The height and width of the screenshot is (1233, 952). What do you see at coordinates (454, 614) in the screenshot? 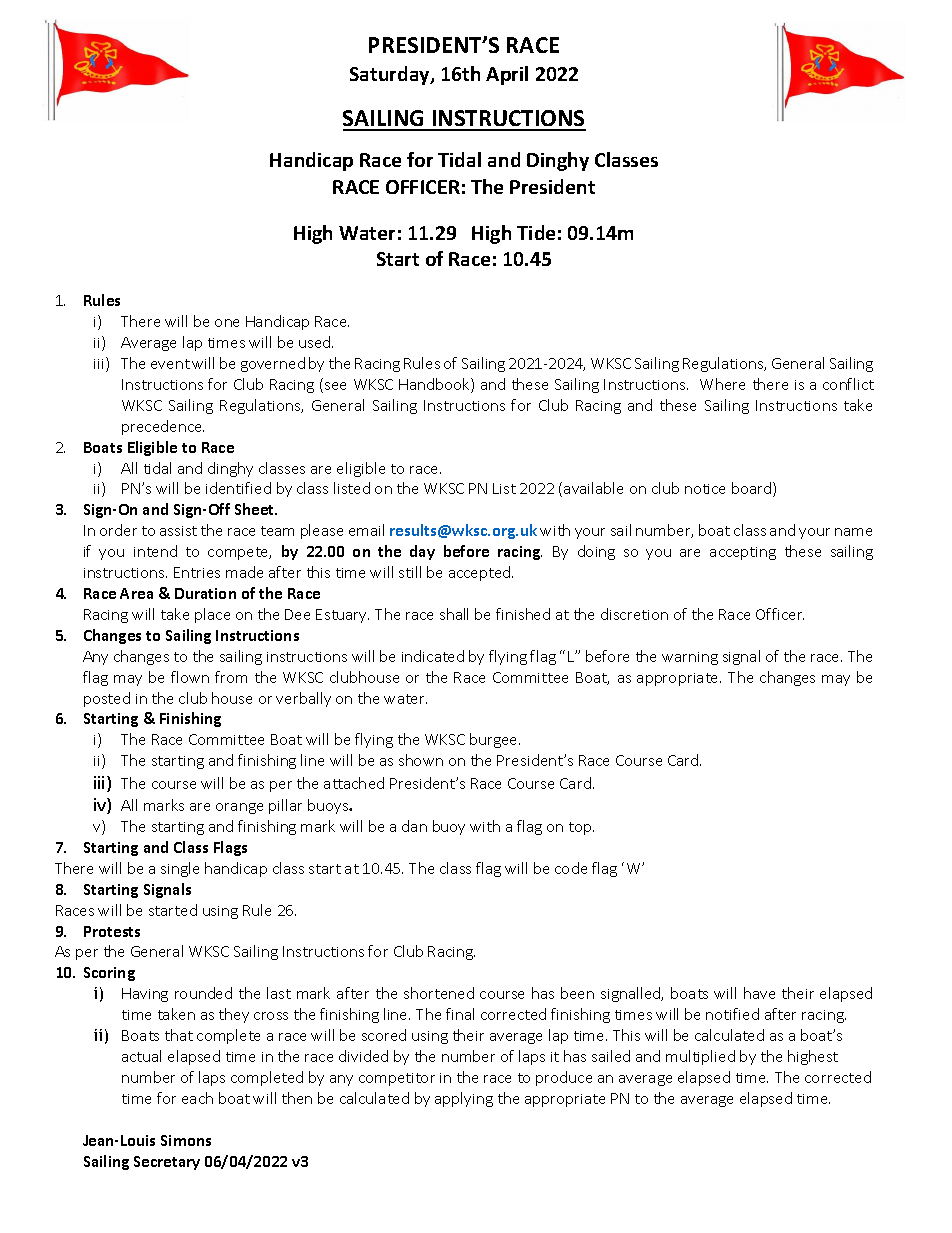
I see `shall` at bounding box center [454, 614].
